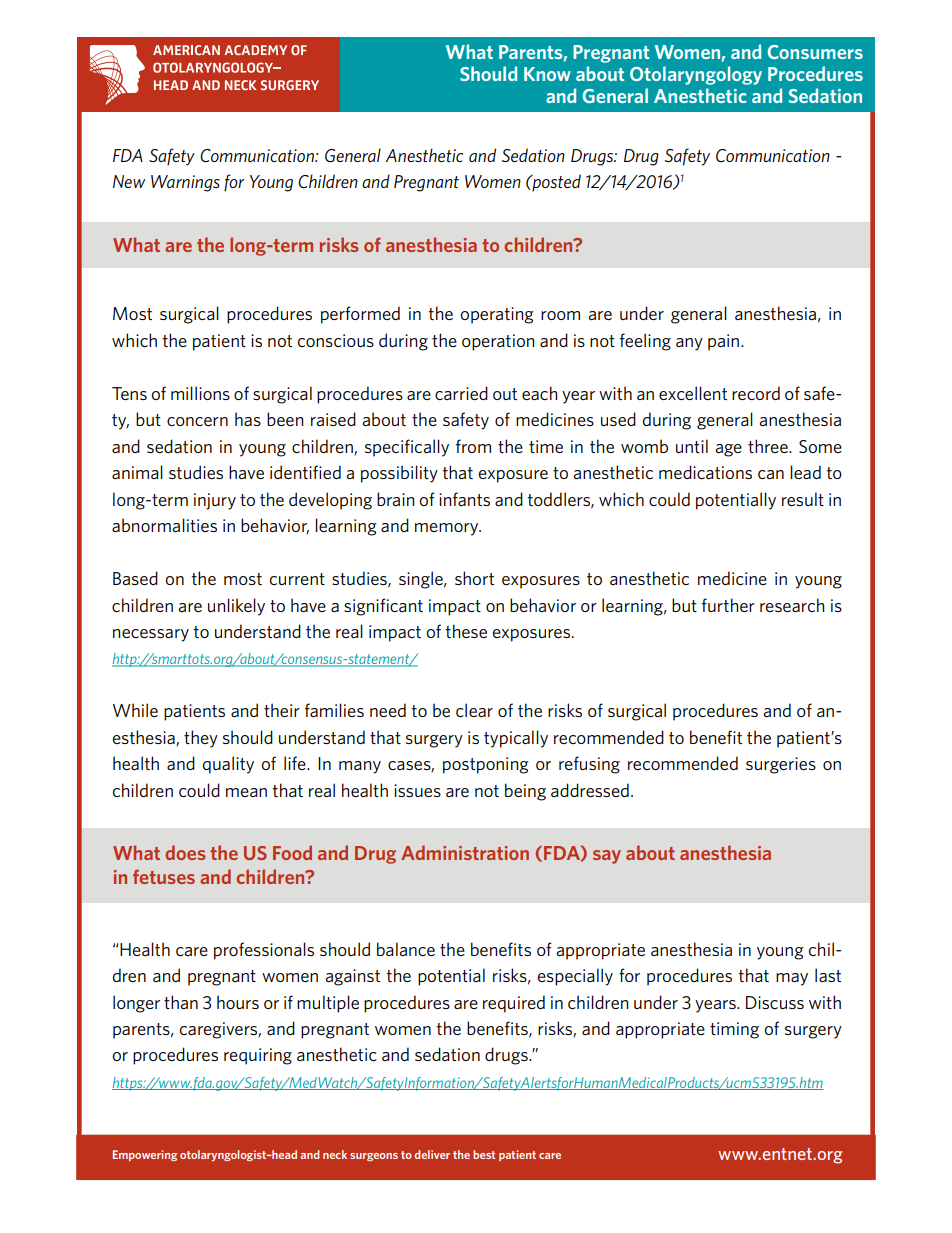 This screenshot has width=952, height=1233. What do you see at coordinates (185, 183) in the screenshot?
I see `Warnings` at bounding box center [185, 183].
